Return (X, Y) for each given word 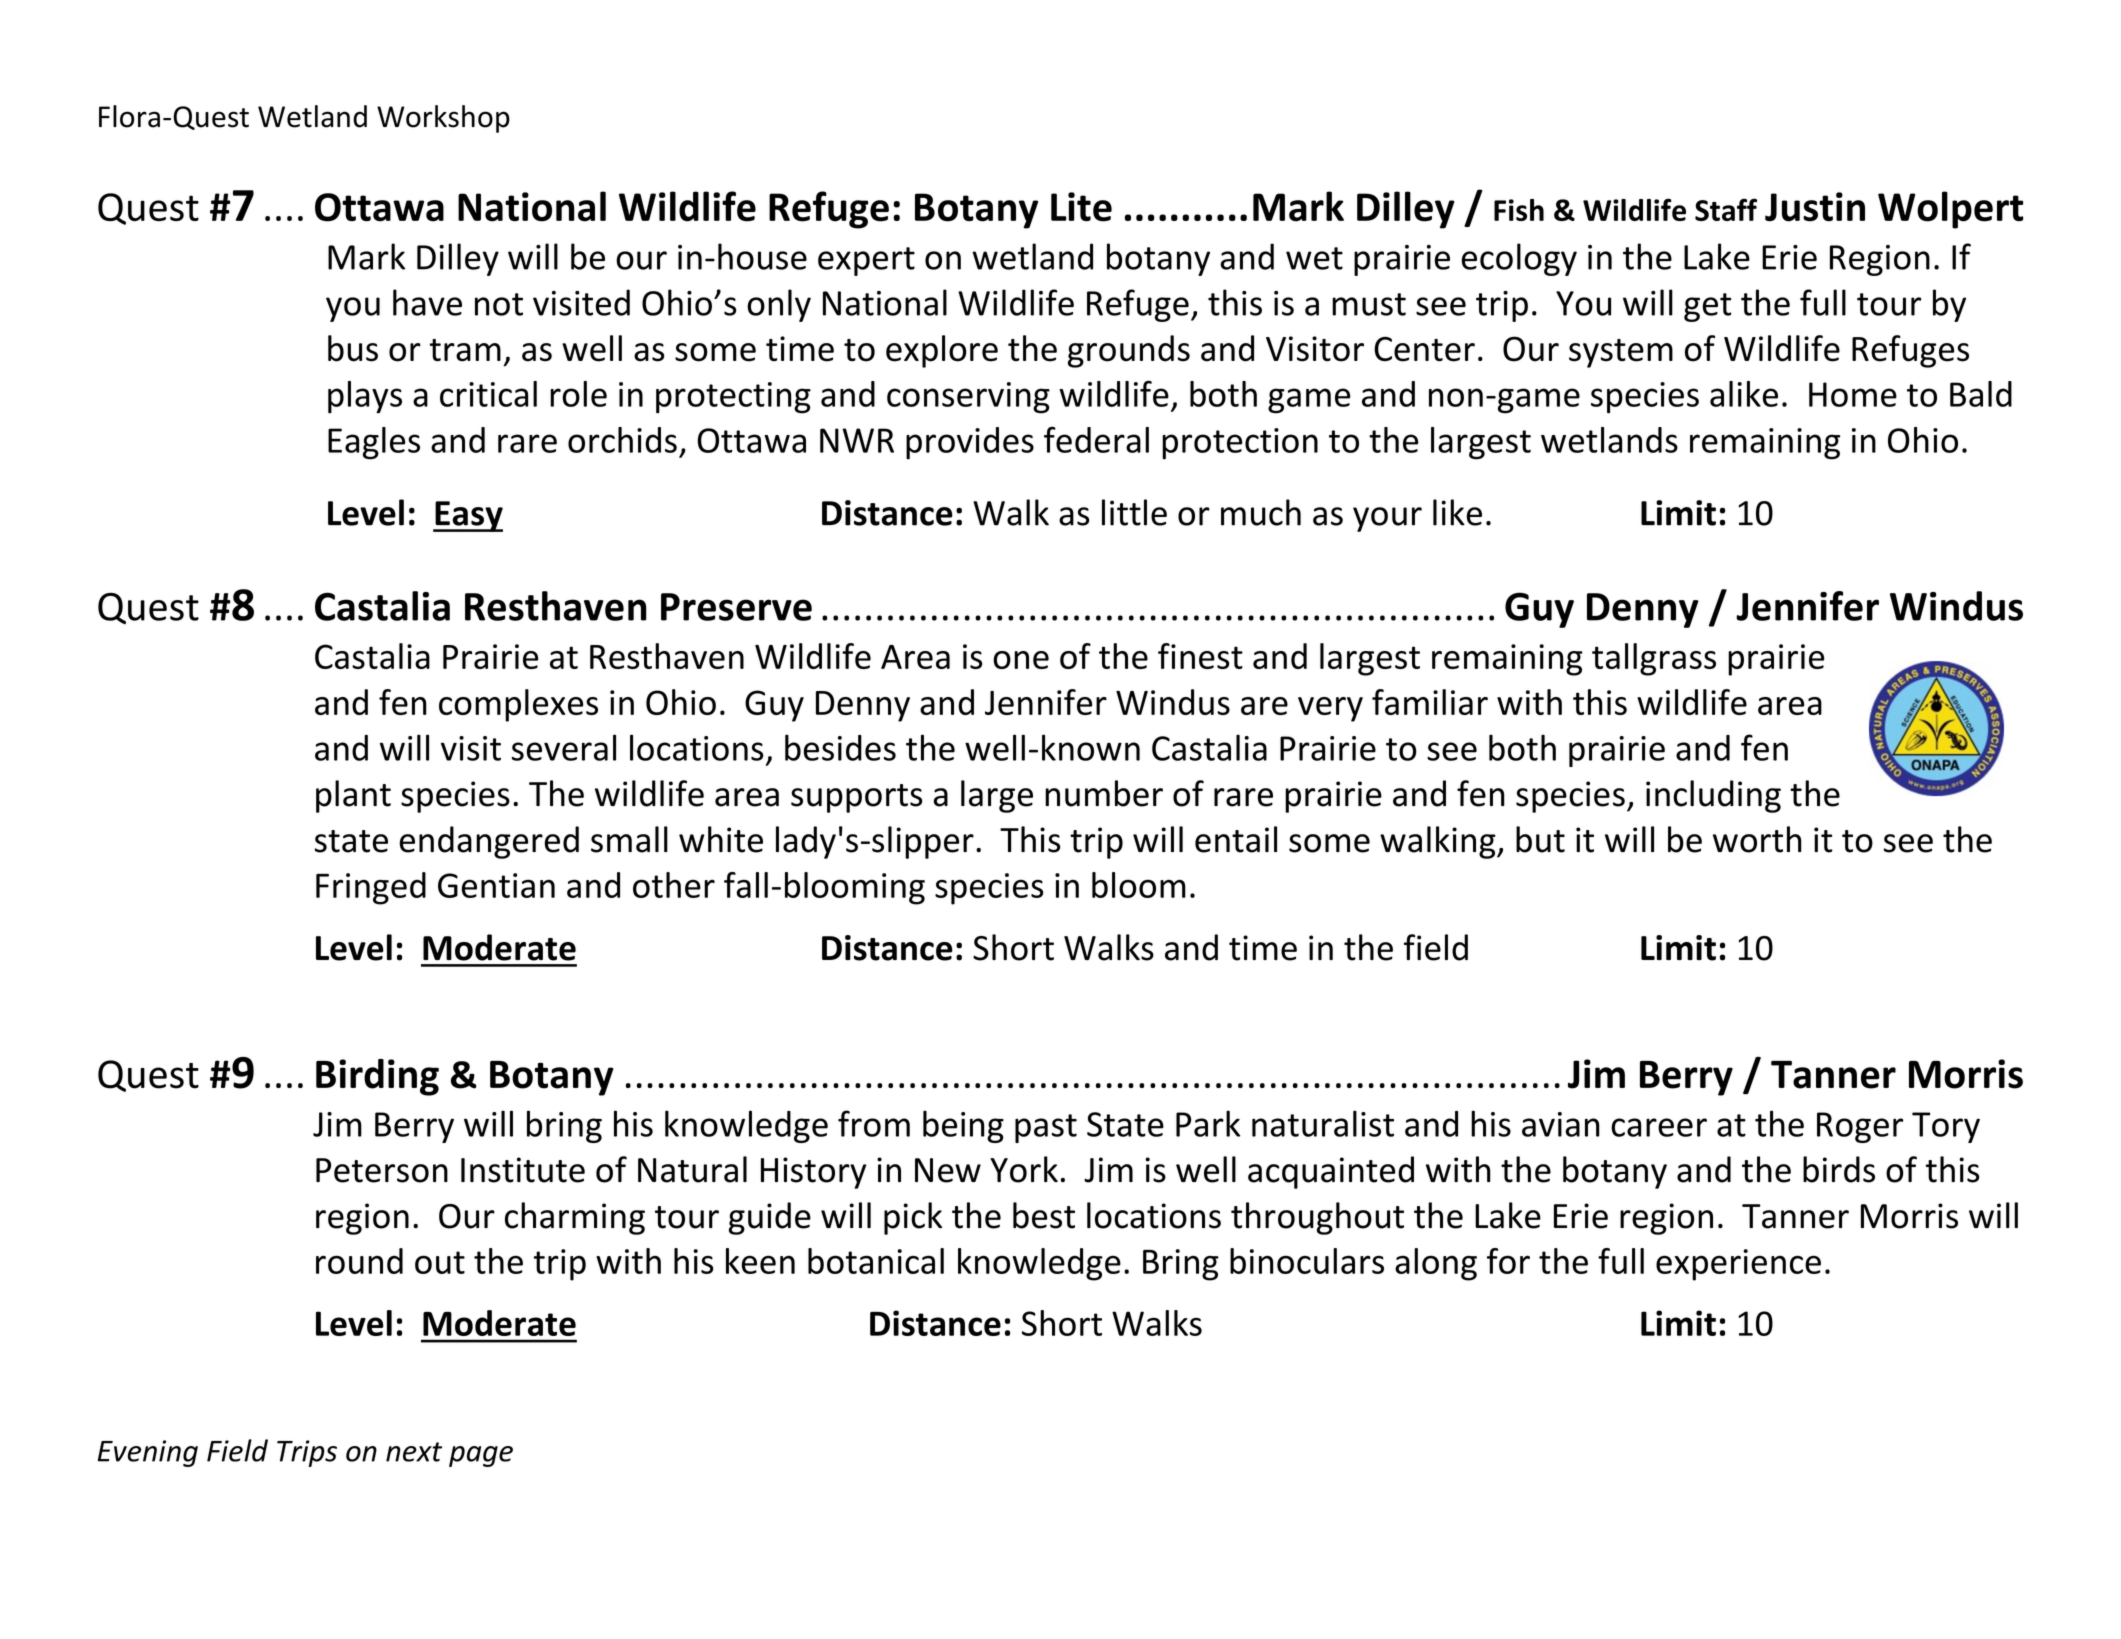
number (1104, 793)
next (414, 1452)
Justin (1815, 207)
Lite (1081, 207)
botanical (876, 1261)
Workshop (443, 119)
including (1713, 796)
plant (353, 796)
